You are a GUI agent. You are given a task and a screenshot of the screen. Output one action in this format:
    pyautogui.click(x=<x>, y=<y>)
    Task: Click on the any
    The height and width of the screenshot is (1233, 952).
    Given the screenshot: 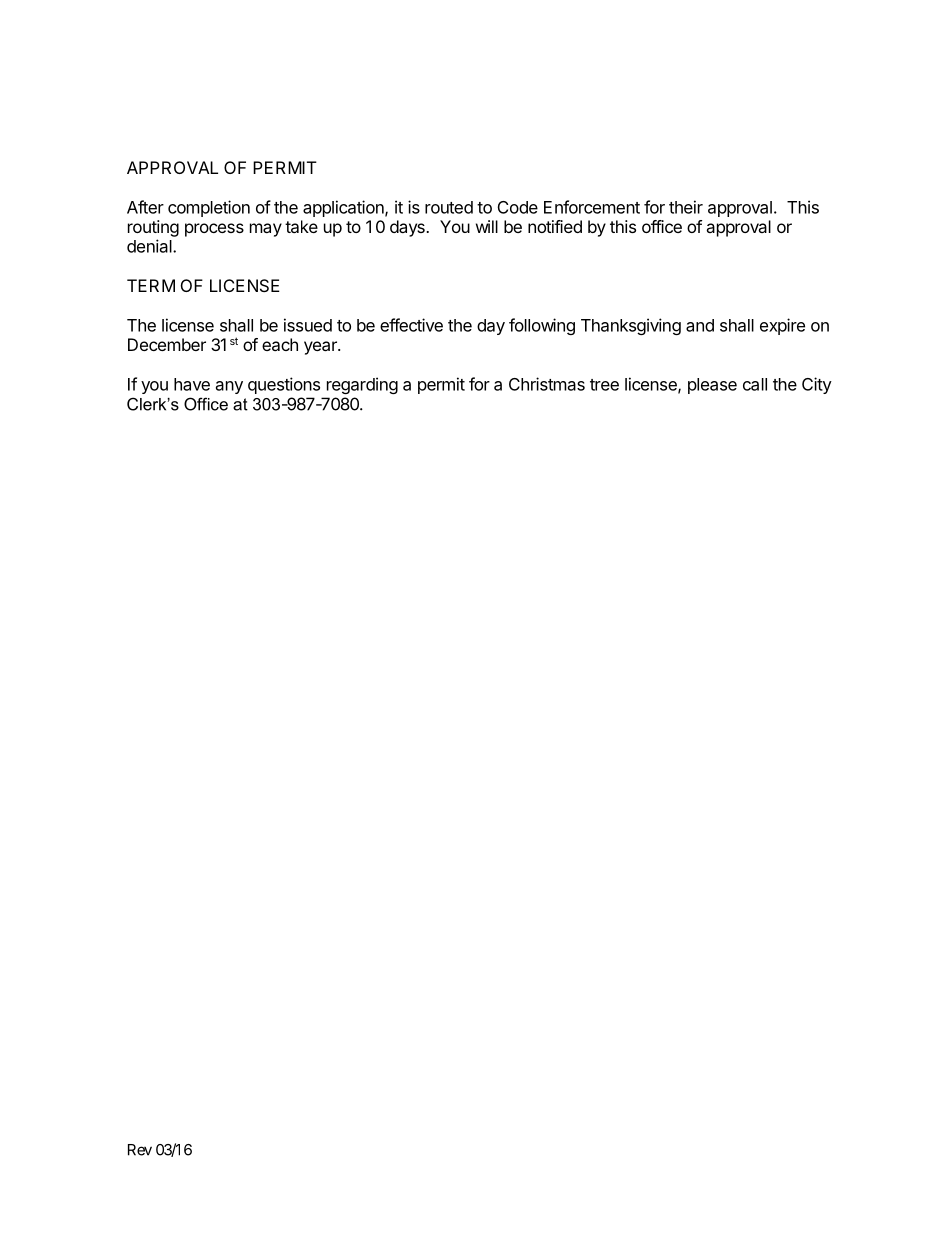 What is the action you would take?
    pyautogui.click(x=229, y=387)
